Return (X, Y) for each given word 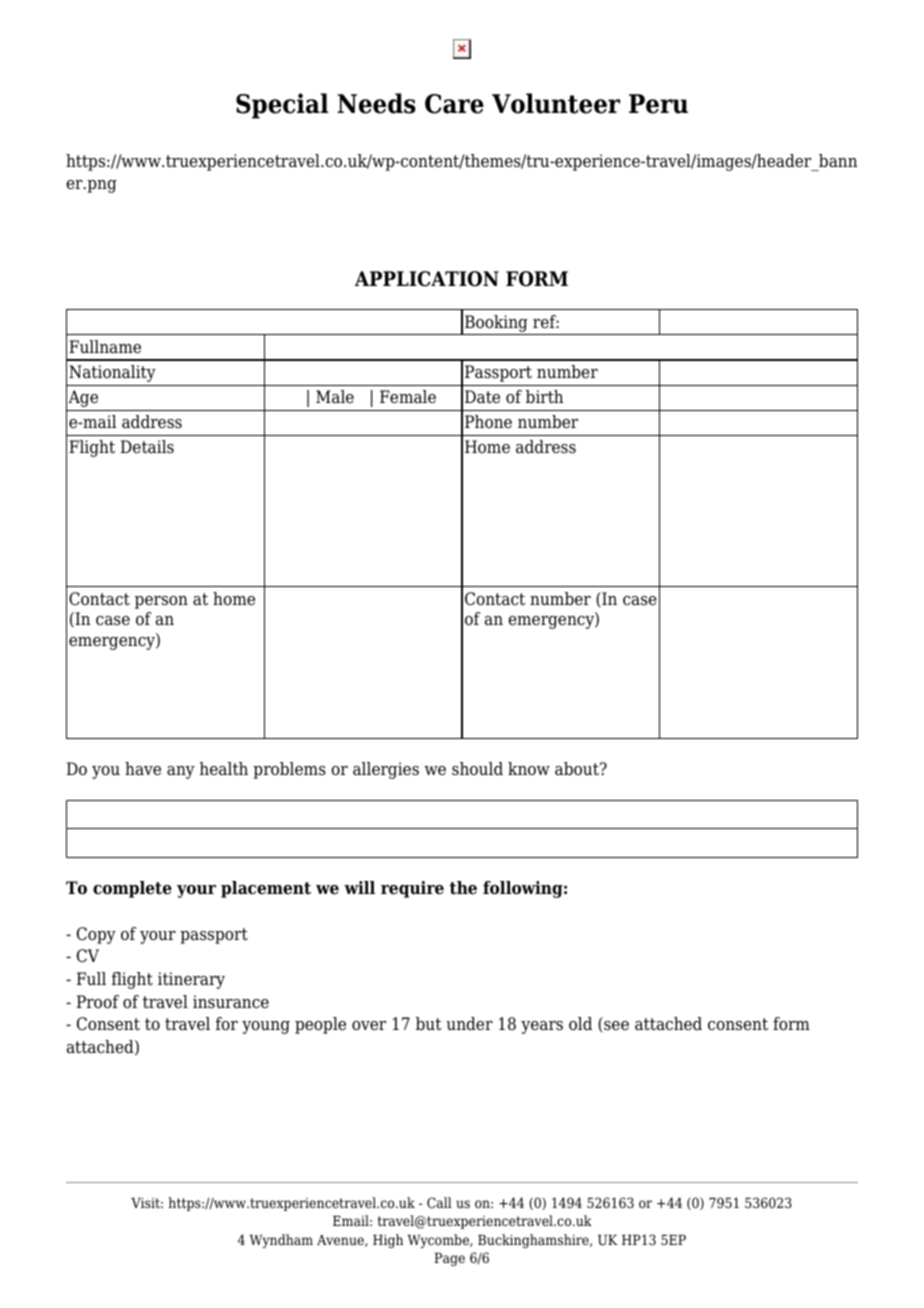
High (388, 1241)
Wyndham (281, 1241)
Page (449, 1259)
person (161, 602)
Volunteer (556, 103)
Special (282, 106)
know (529, 769)
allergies (386, 770)
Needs (376, 103)
